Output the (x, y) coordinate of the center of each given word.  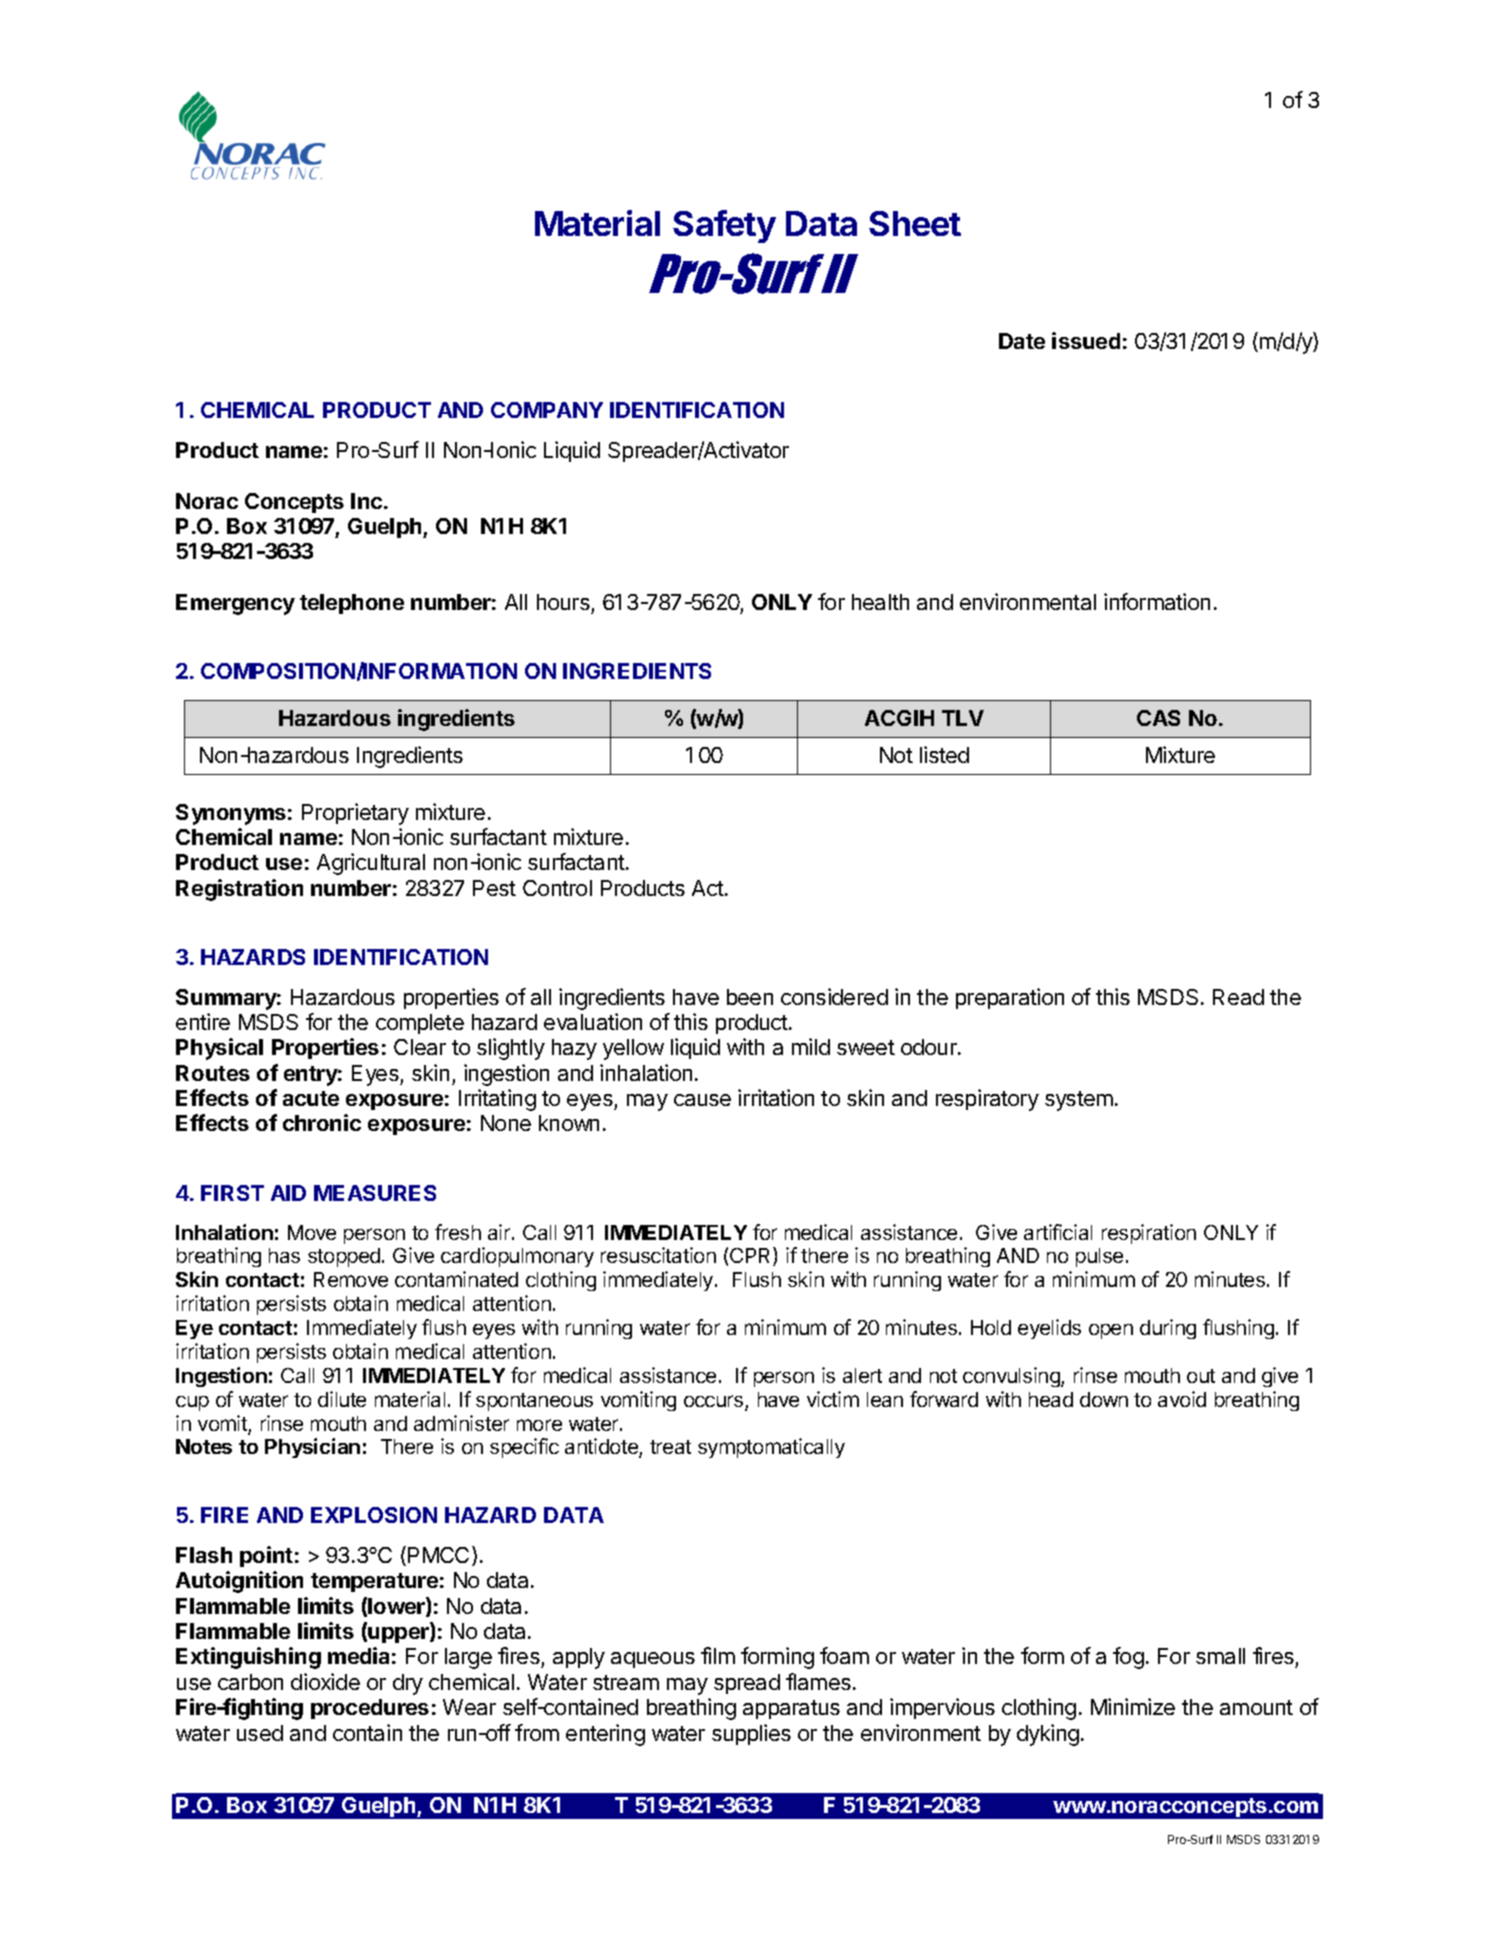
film (718, 1655)
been (750, 997)
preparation (1010, 998)
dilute (342, 1399)
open (1111, 1331)
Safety (724, 226)
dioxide (325, 1681)
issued (1086, 340)
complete (420, 1024)
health (880, 602)
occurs (715, 1402)
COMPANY (547, 410)
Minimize (1133, 1706)
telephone (352, 604)
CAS (1158, 718)
